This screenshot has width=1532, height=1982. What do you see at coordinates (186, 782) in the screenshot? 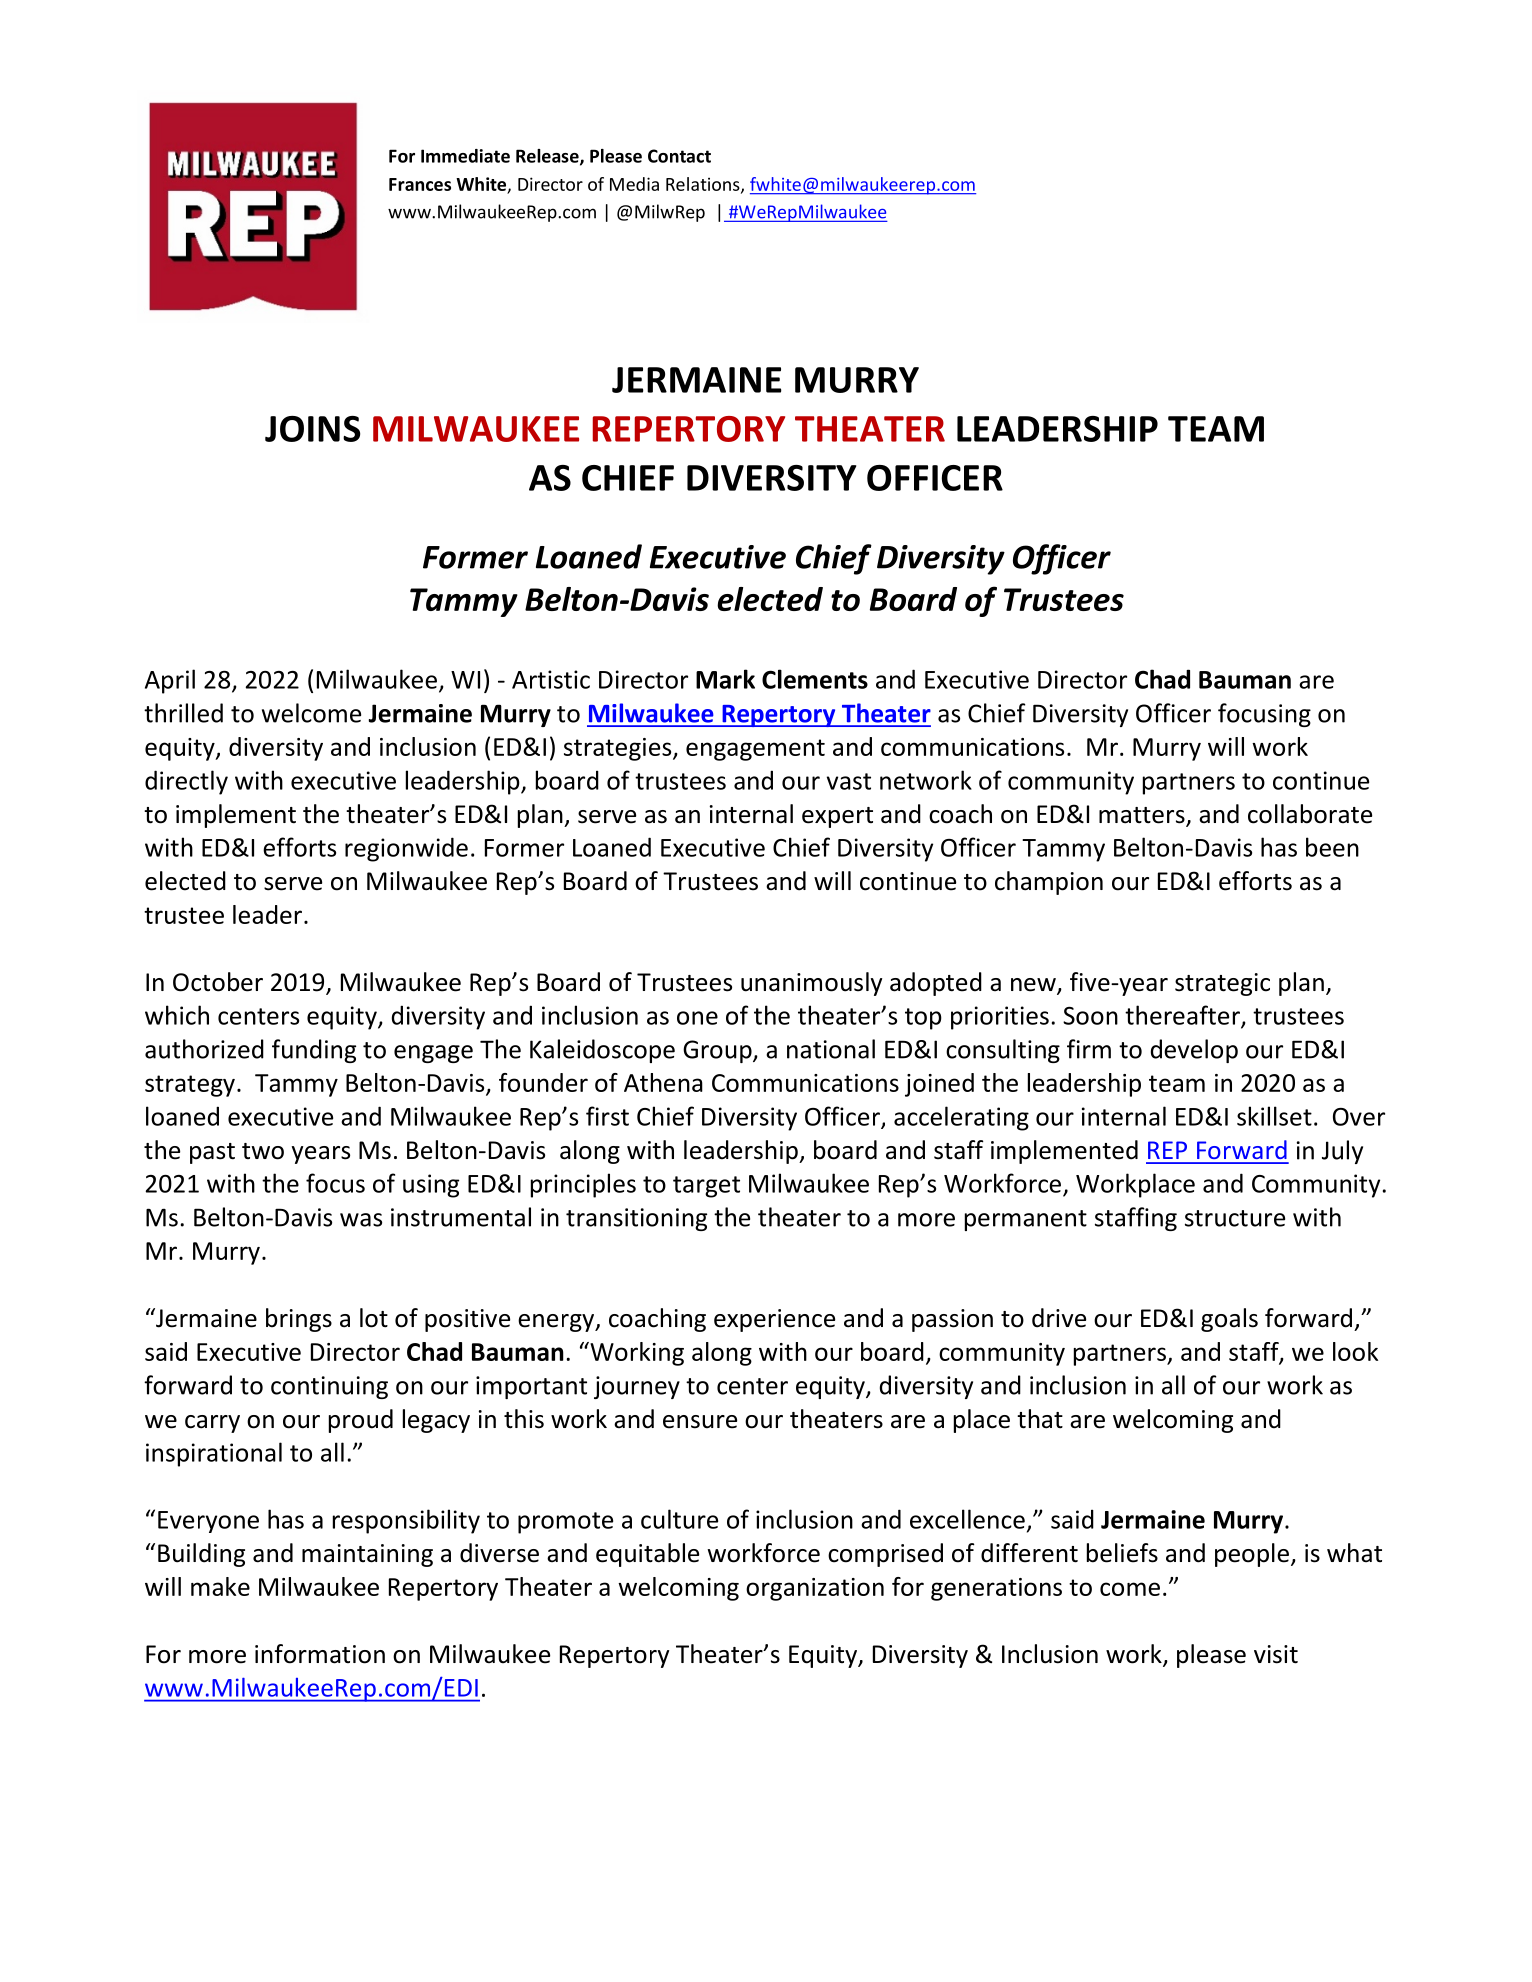
I see `directly` at bounding box center [186, 782].
